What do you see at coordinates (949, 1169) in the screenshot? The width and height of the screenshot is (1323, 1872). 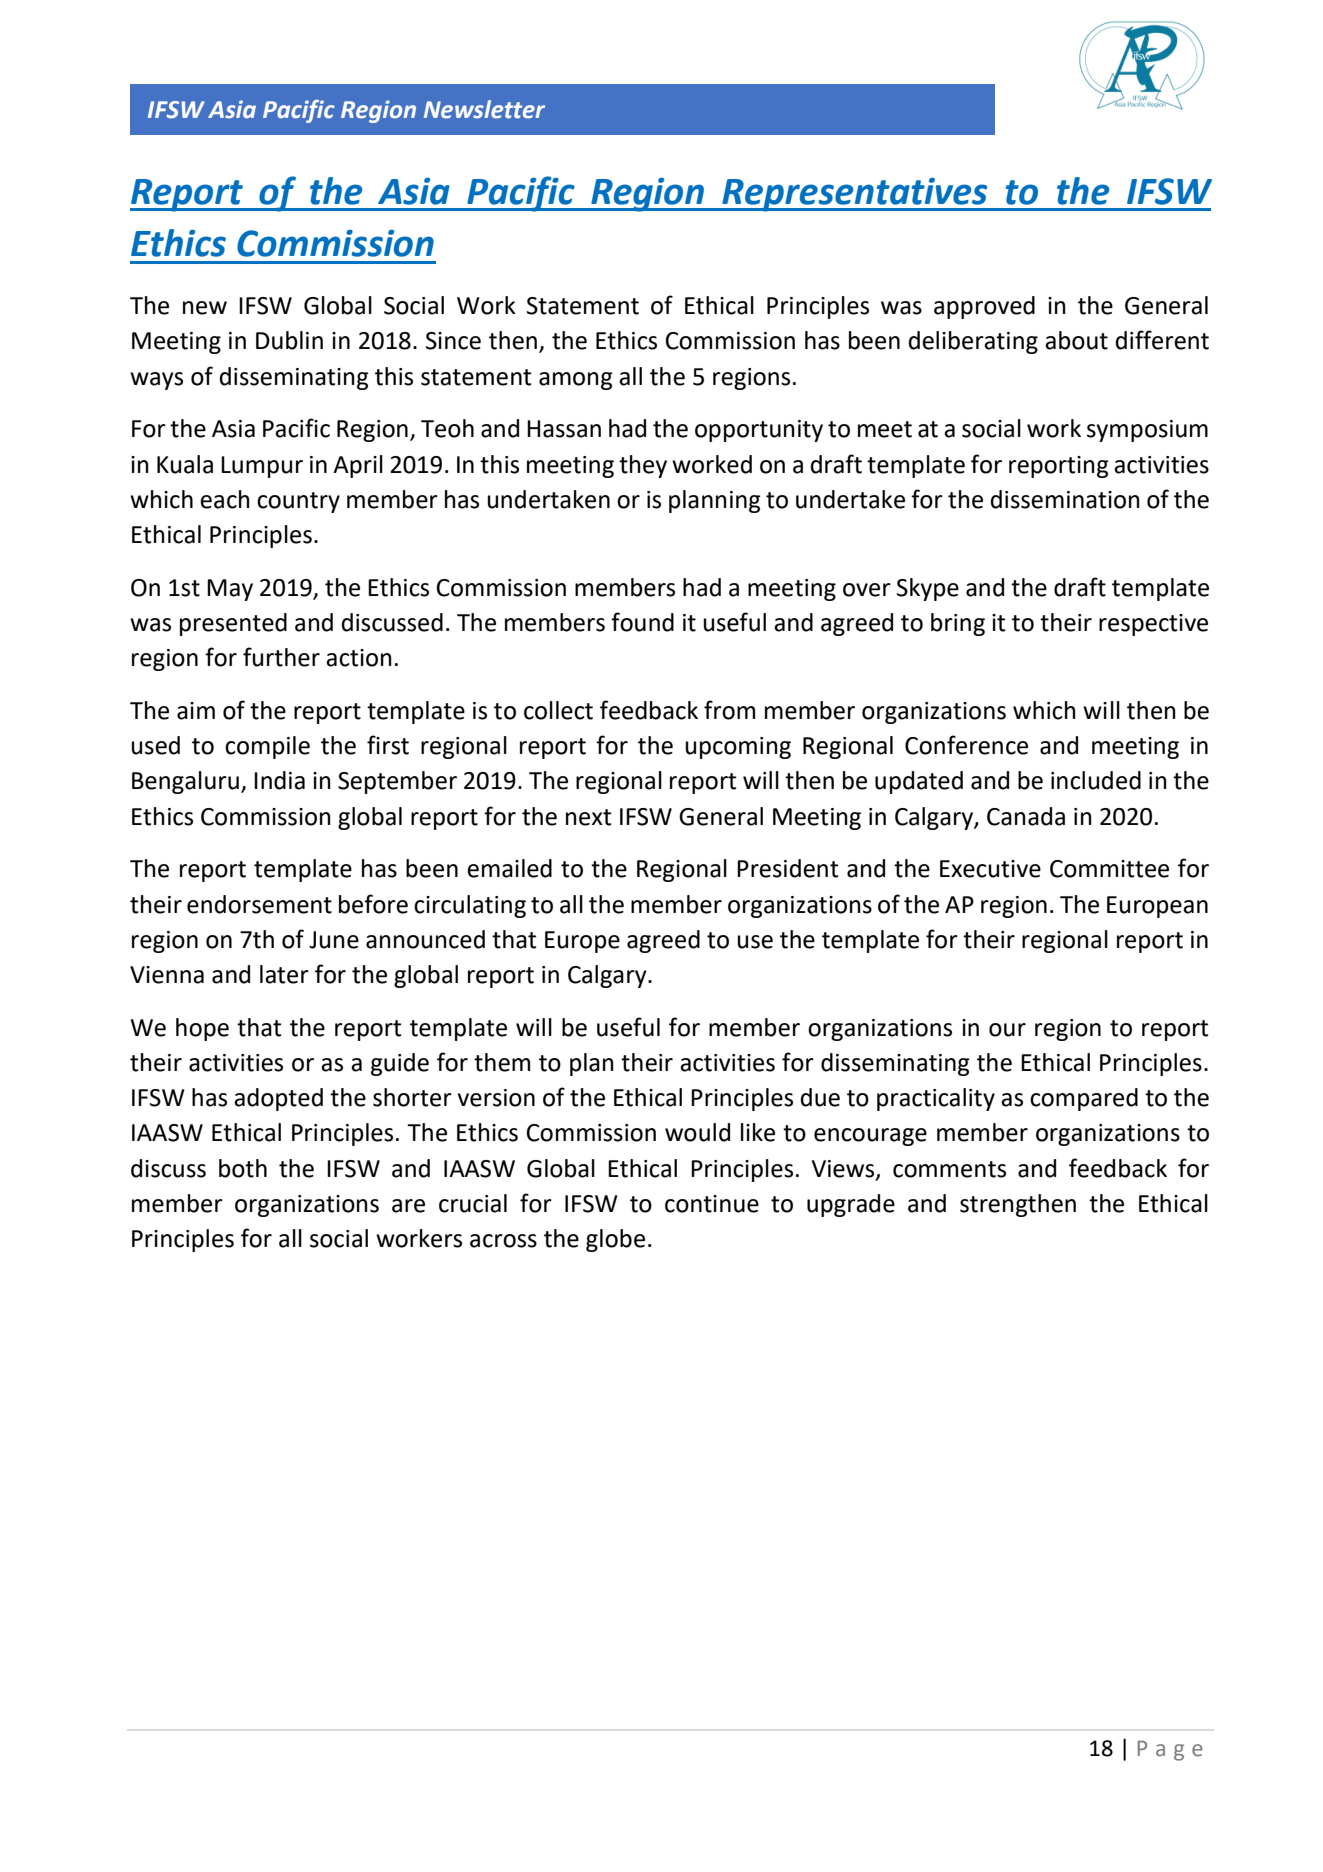 I see `comments` at bounding box center [949, 1169].
